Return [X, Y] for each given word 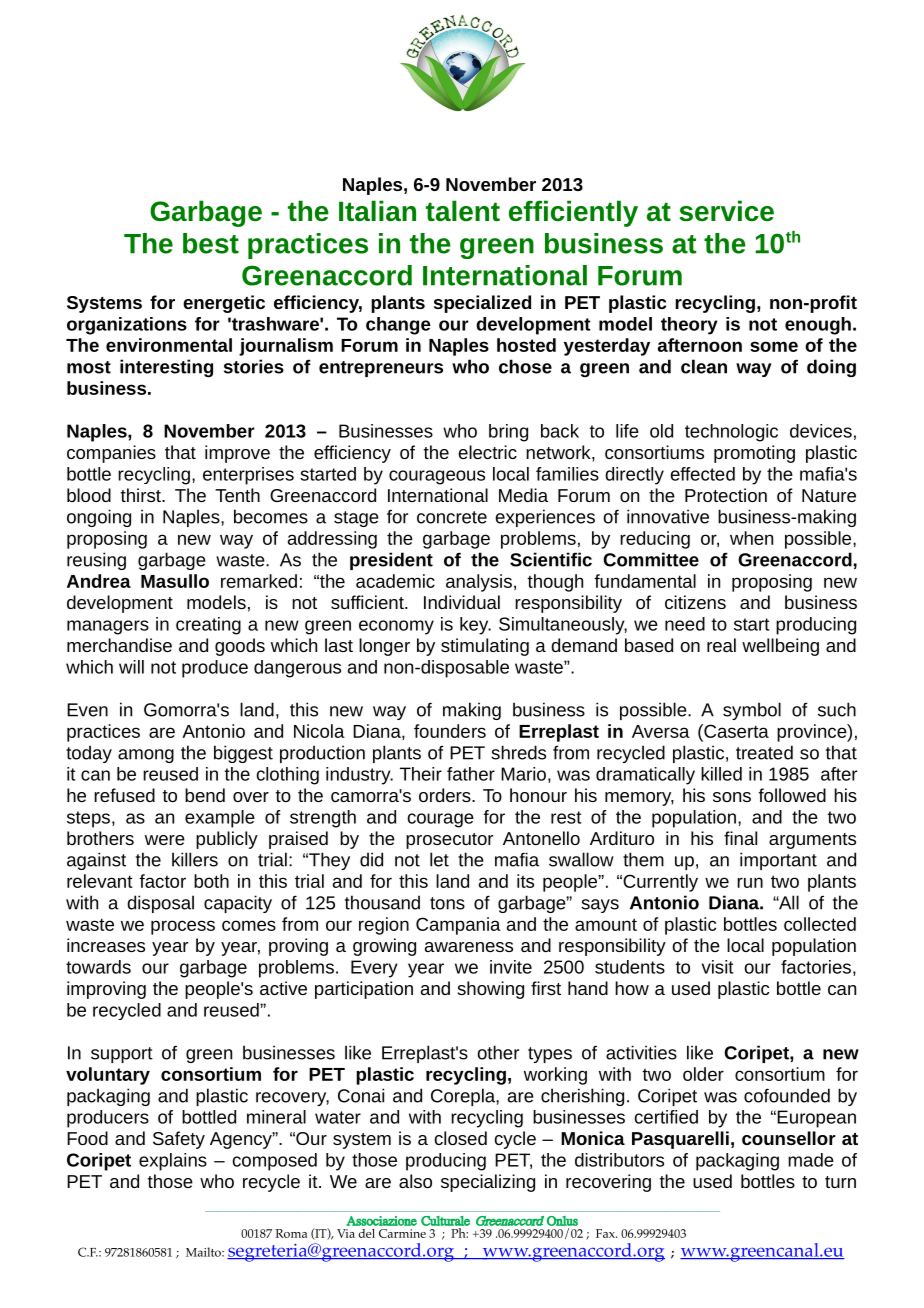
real [721, 645]
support [122, 1055]
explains [173, 1162]
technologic [731, 433]
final [740, 838]
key [475, 626]
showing [491, 990]
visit [718, 967]
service [726, 211]
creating [208, 626]
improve [237, 454]
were [165, 840]
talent [463, 211]
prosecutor [449, 841]
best [211, 243]
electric [488, 452]
